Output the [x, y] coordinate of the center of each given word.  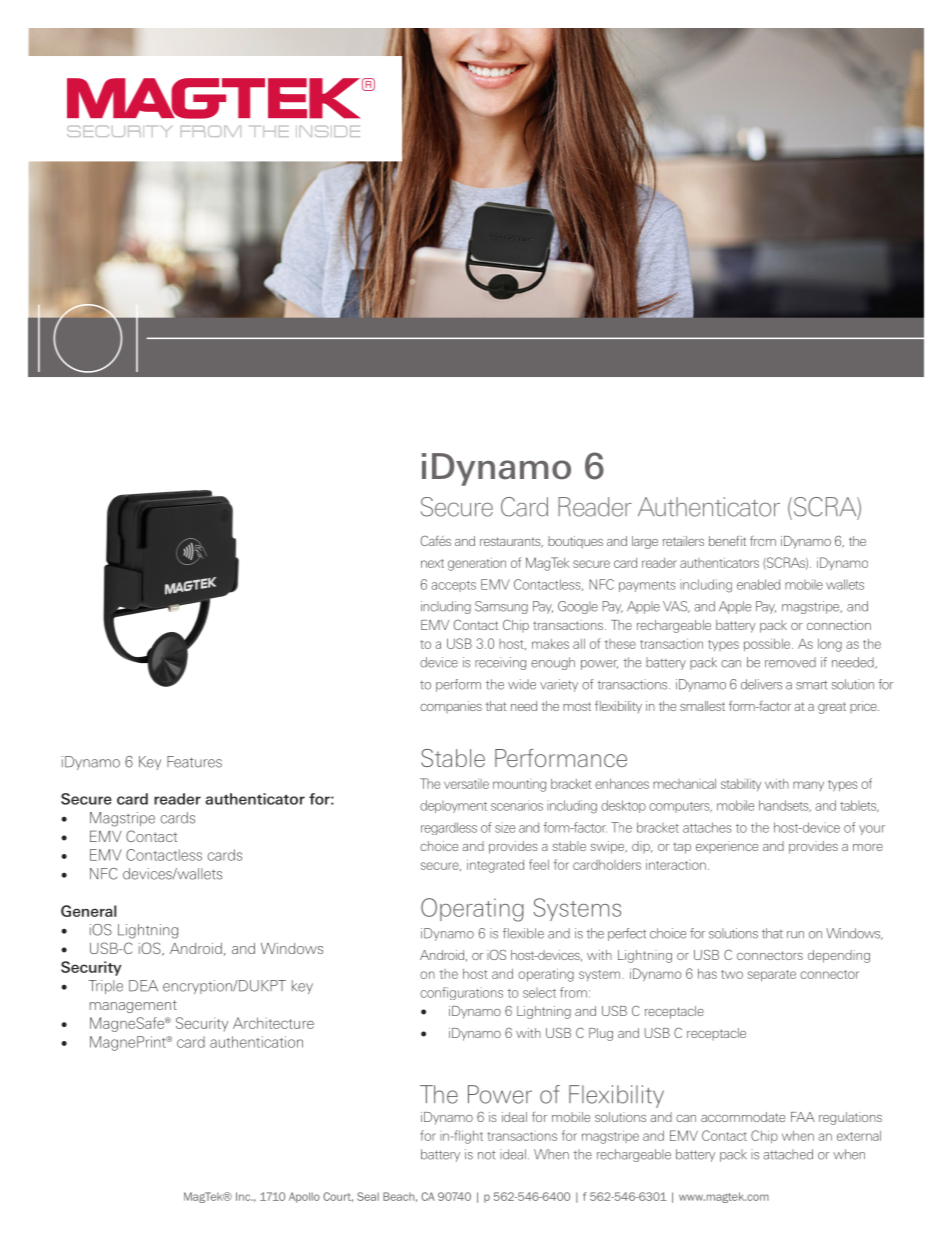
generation [477, 564]
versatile [466, 783]
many [808, 786]
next [432, 563]
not [487, 1155]
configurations [461, 993]
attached [788, 1154]
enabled [758, 584]
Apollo [304, 1197]
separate [772, 976]
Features [194, 762]
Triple [105, 987]
